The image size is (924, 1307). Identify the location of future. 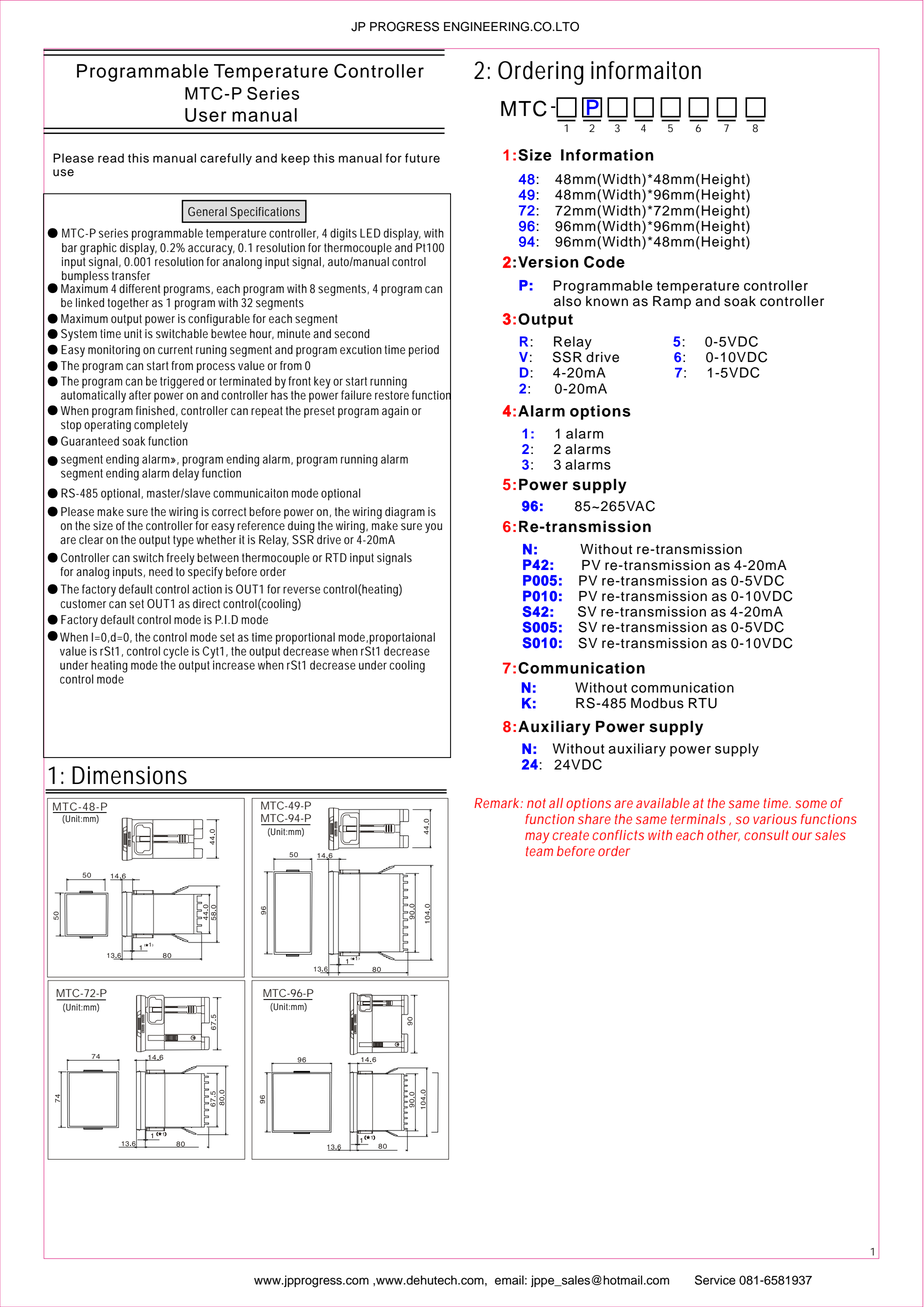
(422, 158).
